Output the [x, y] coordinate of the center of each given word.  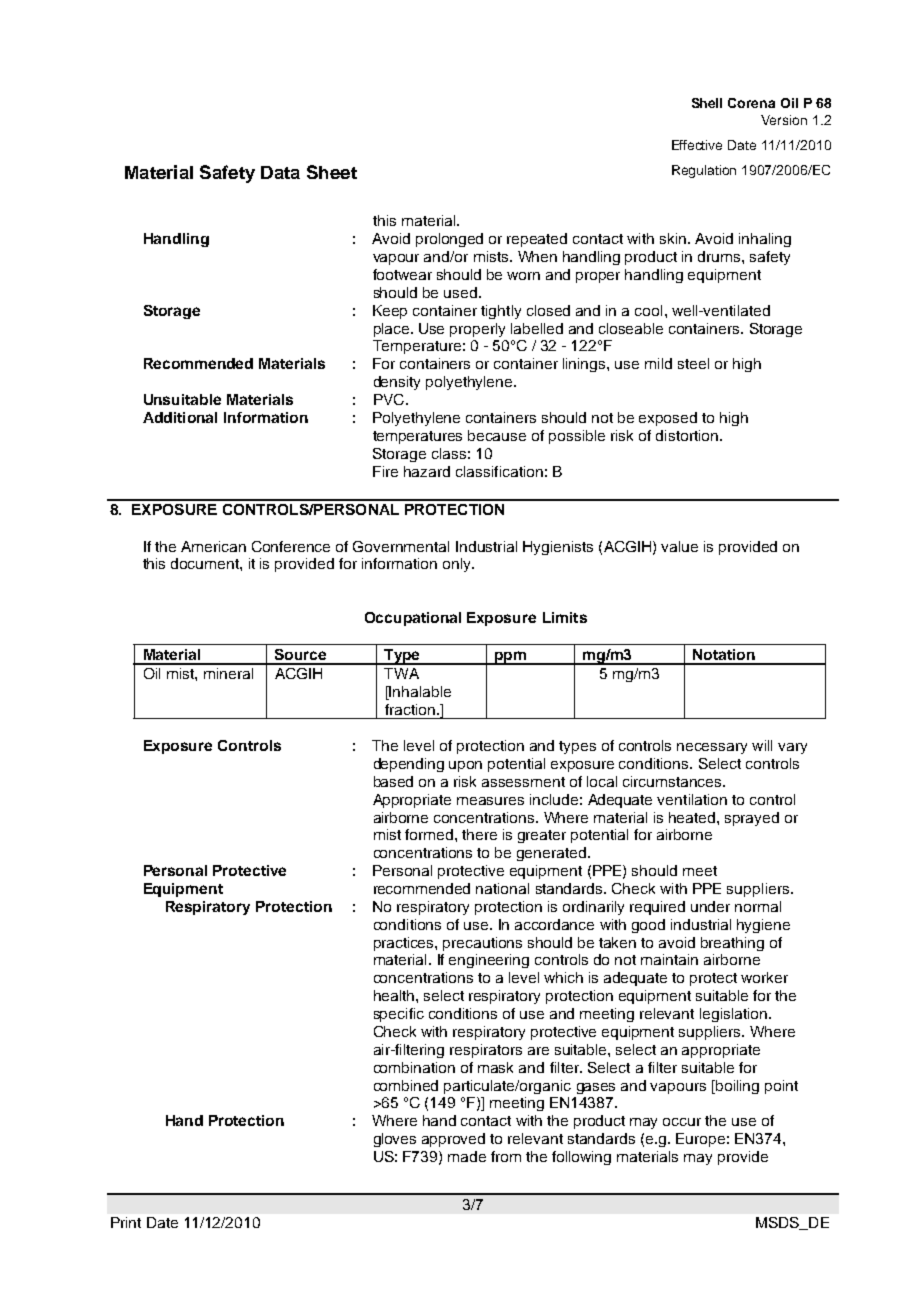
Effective [697, 145]
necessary [712, 748]
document [206, 563]
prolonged [449, 240]
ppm [511, 658]
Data [280, 172]
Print [126, 1222]
